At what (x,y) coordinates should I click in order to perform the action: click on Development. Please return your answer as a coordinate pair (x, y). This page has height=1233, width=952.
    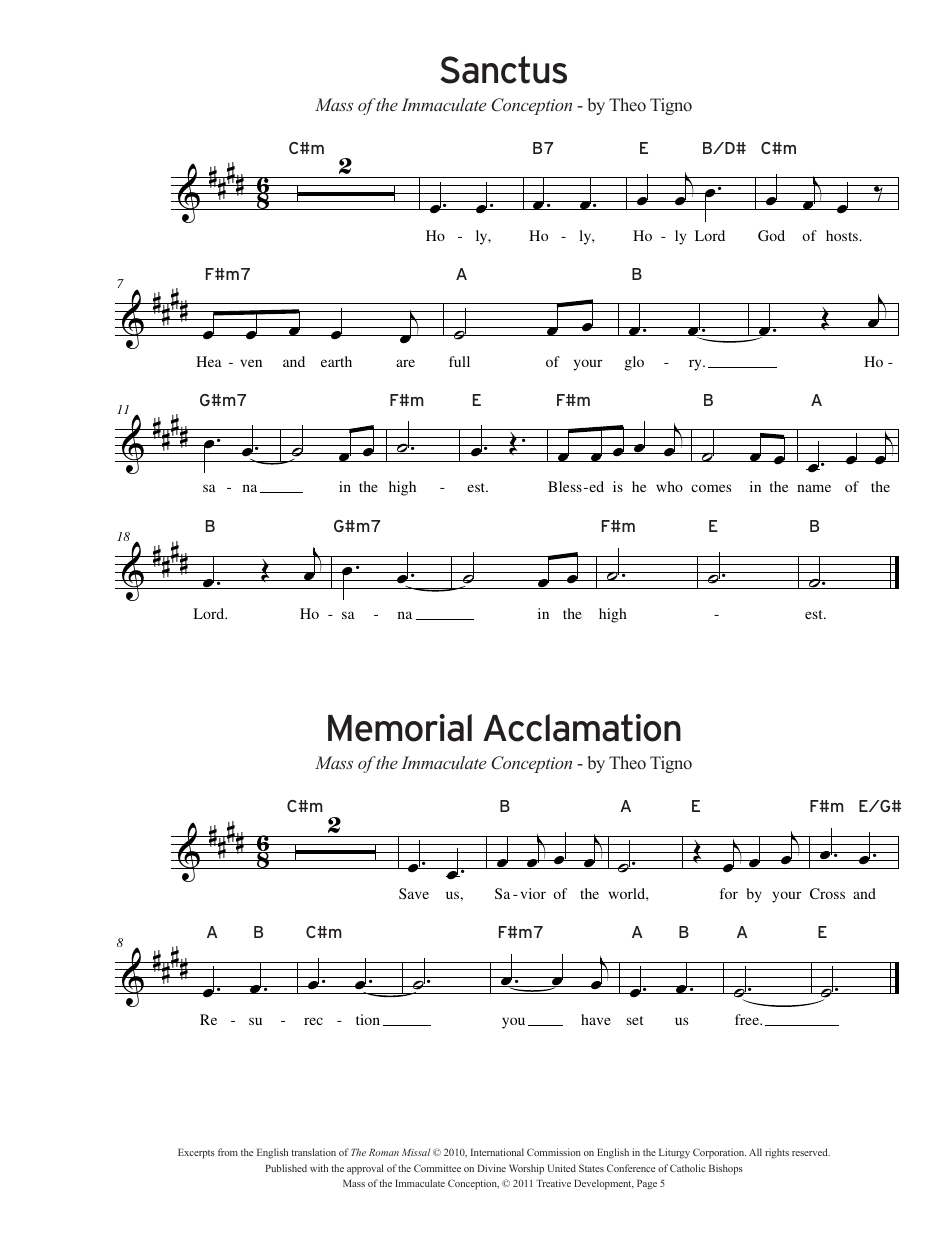
    Looking at the image, I should click on (604, 1184).
